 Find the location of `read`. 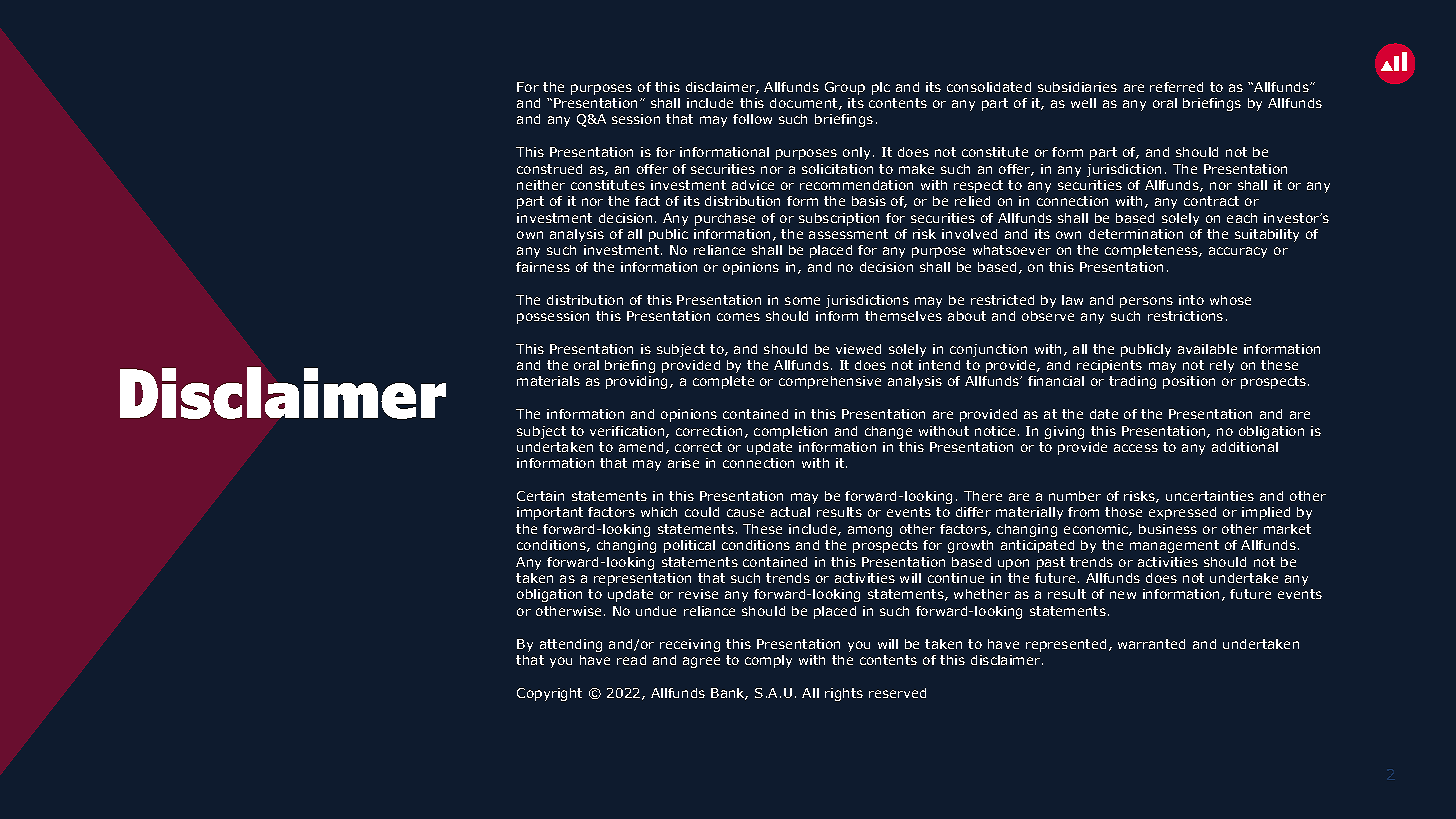

read is located at coordinates (631, 660).
